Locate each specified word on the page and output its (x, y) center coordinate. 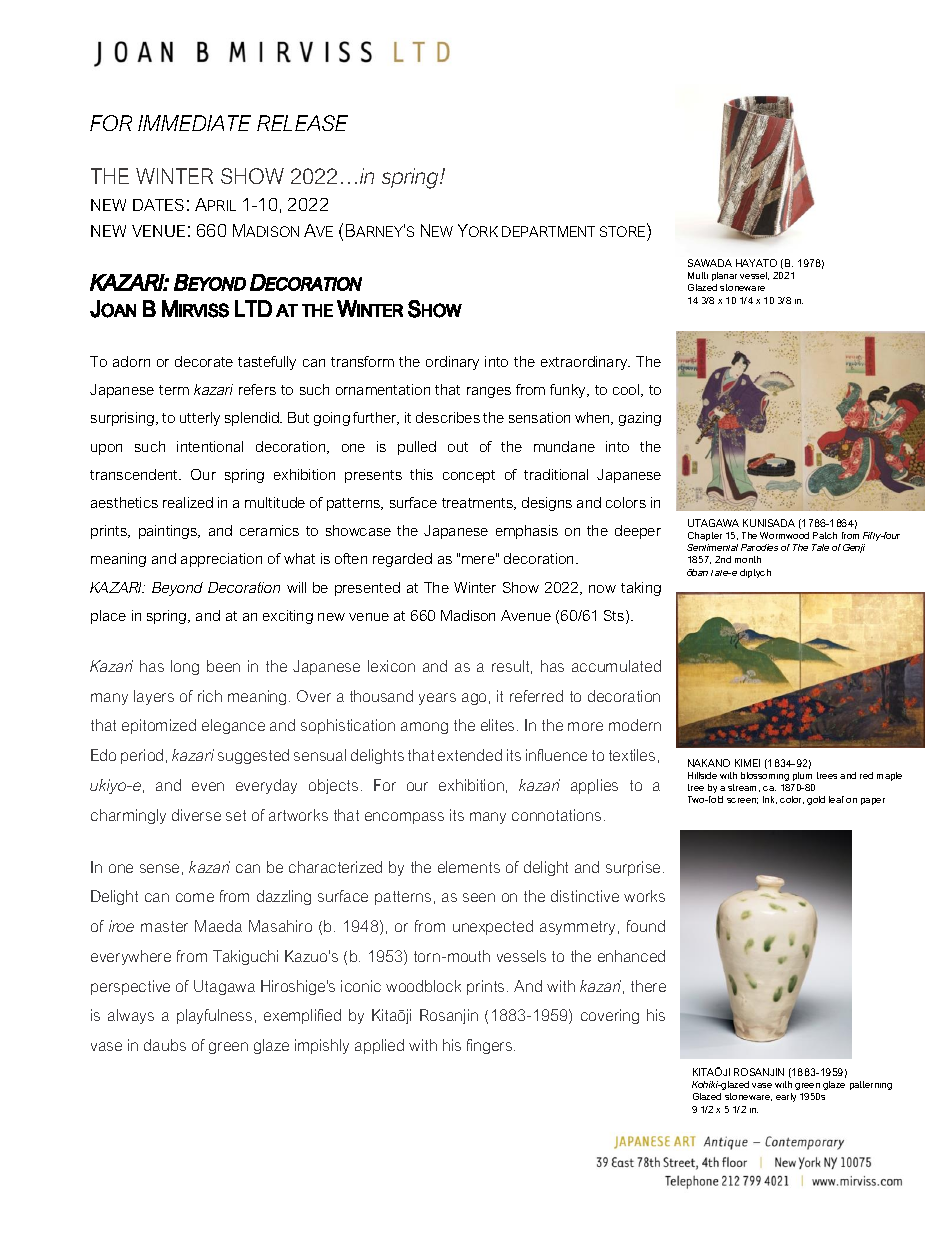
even (208, 786)
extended (470, 755)
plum (802, 776)
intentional (210, 446)
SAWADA (710, 263)
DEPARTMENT (548, 231)
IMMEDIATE (194, 123)
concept (469, 476)
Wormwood (784, 535)
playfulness (214, 1016)
